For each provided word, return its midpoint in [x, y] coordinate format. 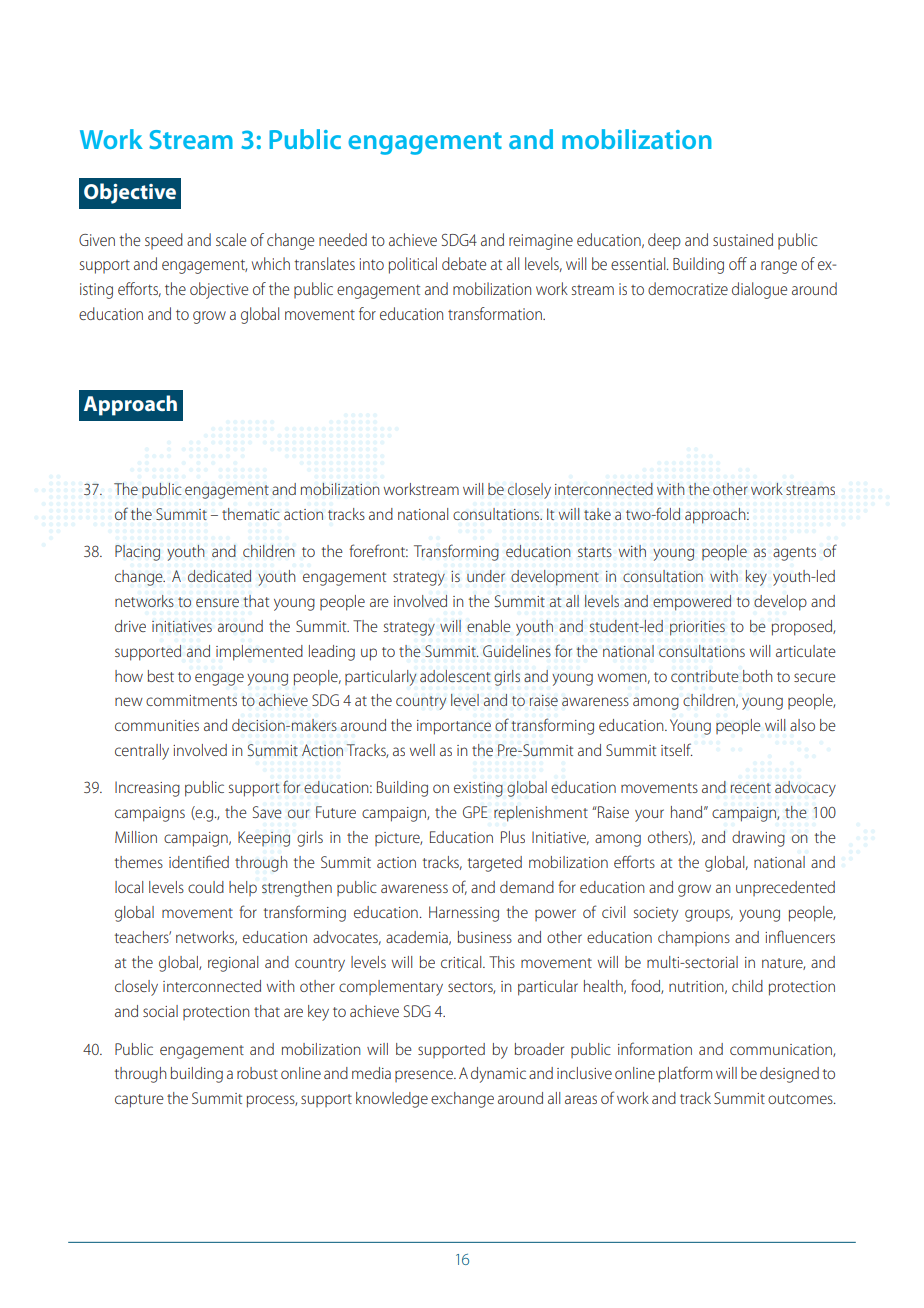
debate [464, 263]
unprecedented [785, 888]
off [738, 263]
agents [794, 554]
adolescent [455, 676]
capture [139, 1101]
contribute [705, 676]
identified [199, 861]
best [161, 676]
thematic [251, 514]
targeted [495, 864]
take [597, 514]
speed [164, 241]
